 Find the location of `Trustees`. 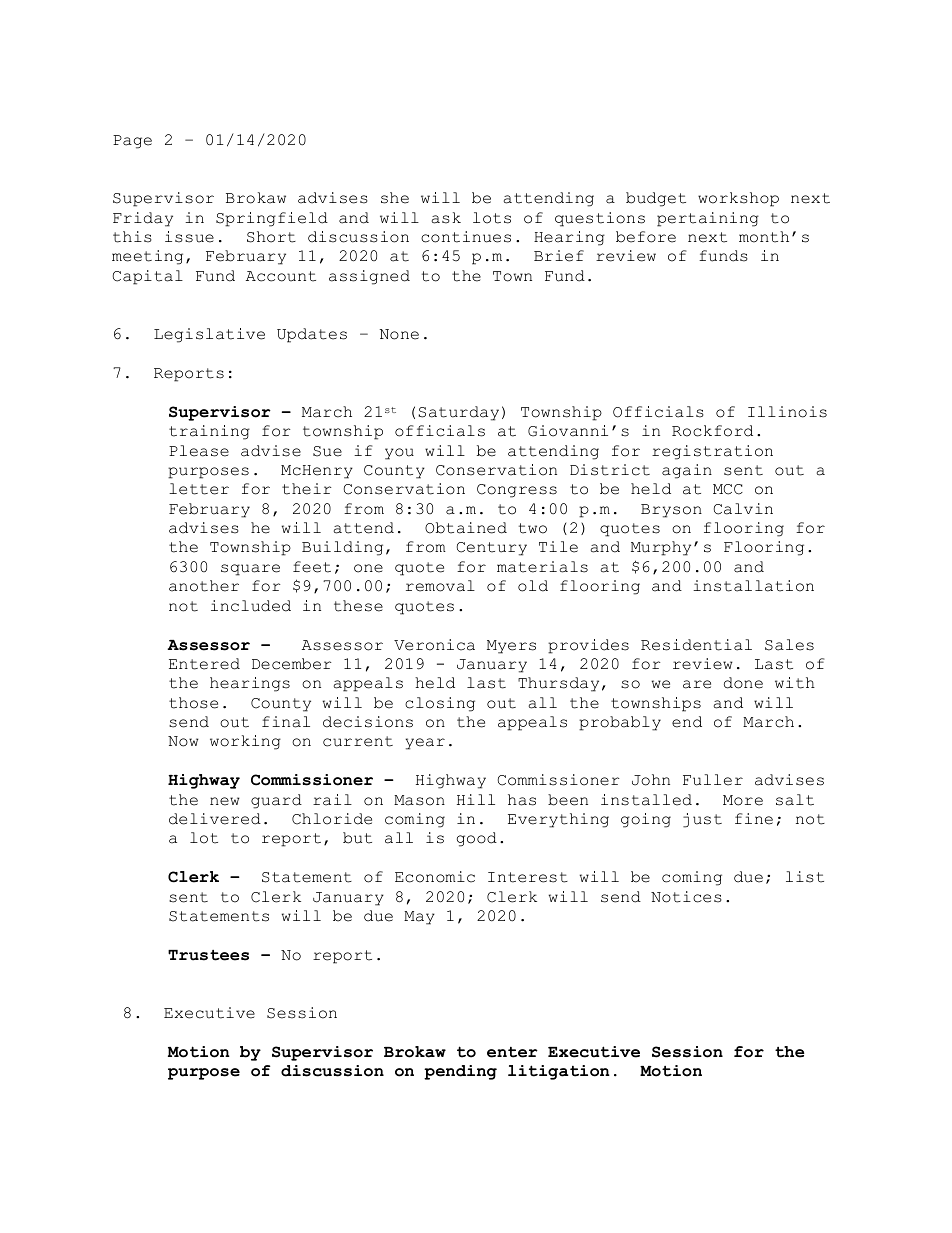

Trustees is located at coordinates (208, 955).
